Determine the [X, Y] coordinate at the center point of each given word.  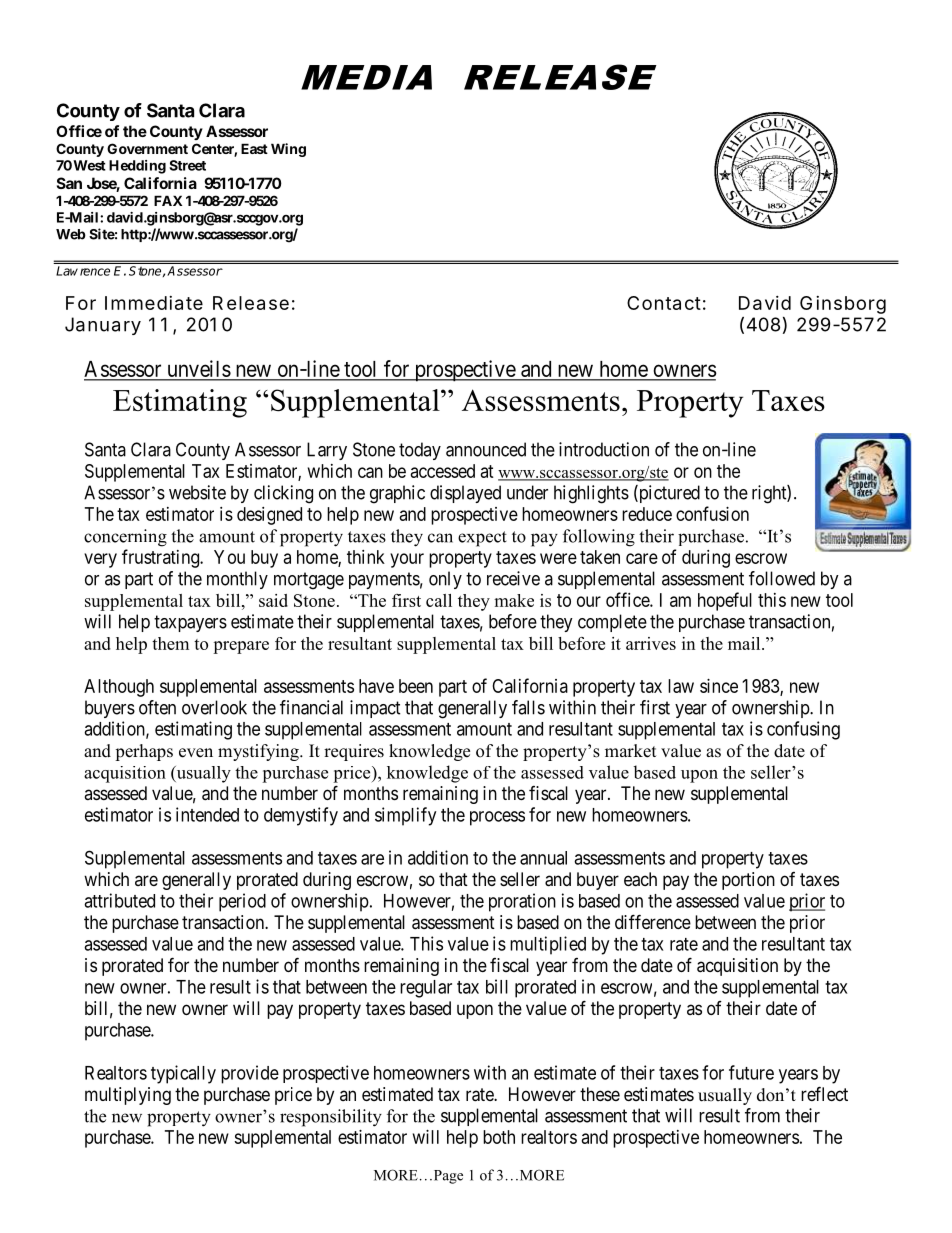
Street [187, 165]
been [416, 686]
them [170, 643]
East [254, 148]
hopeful [725, 601]
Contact [664, 303]
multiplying [128, 1096]
